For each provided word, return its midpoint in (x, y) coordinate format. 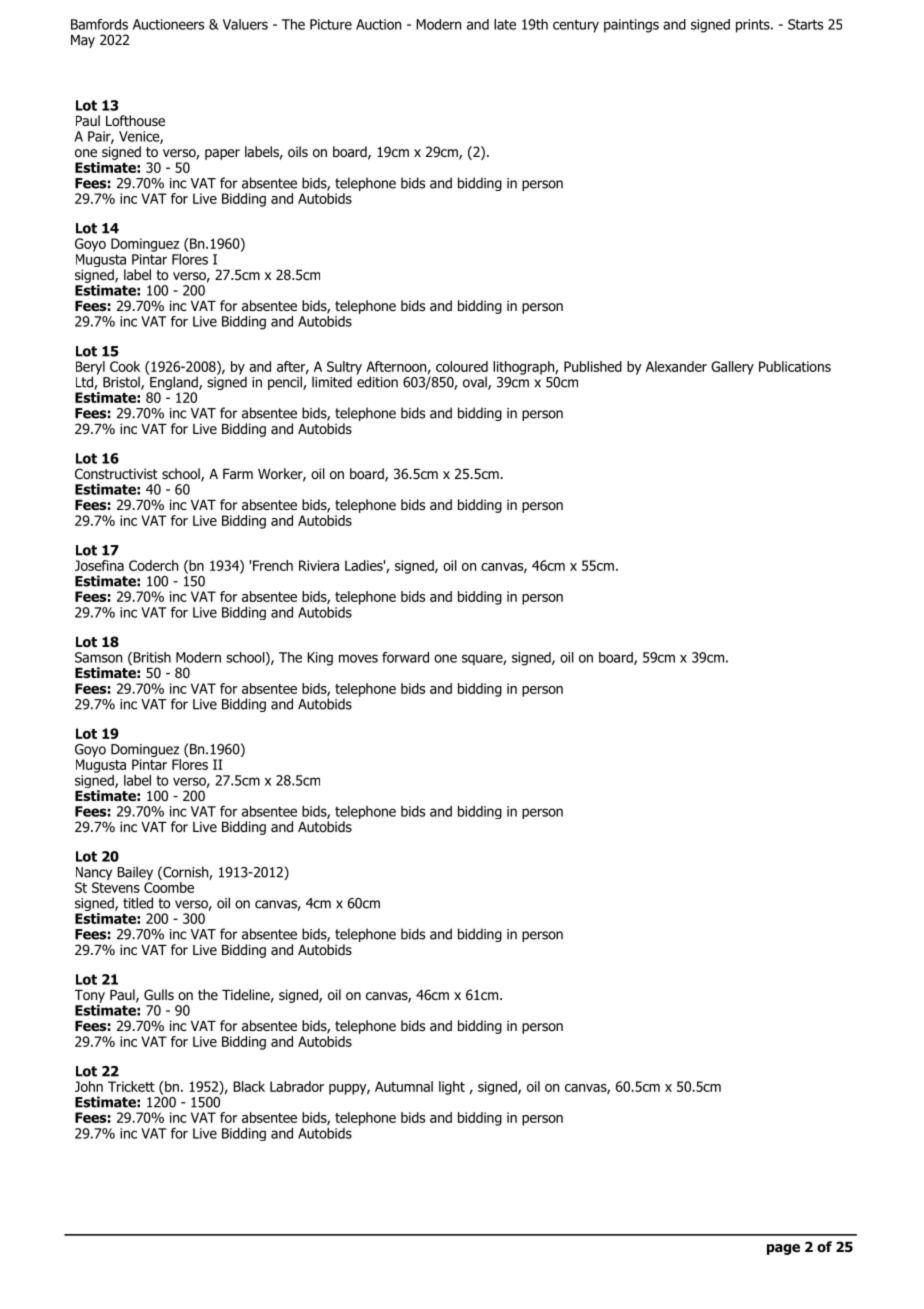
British (151, 658)
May (83, 41)
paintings (631, 26)
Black (249, 1086)
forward (405, 657)
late (505, 24)
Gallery (732, 368)
